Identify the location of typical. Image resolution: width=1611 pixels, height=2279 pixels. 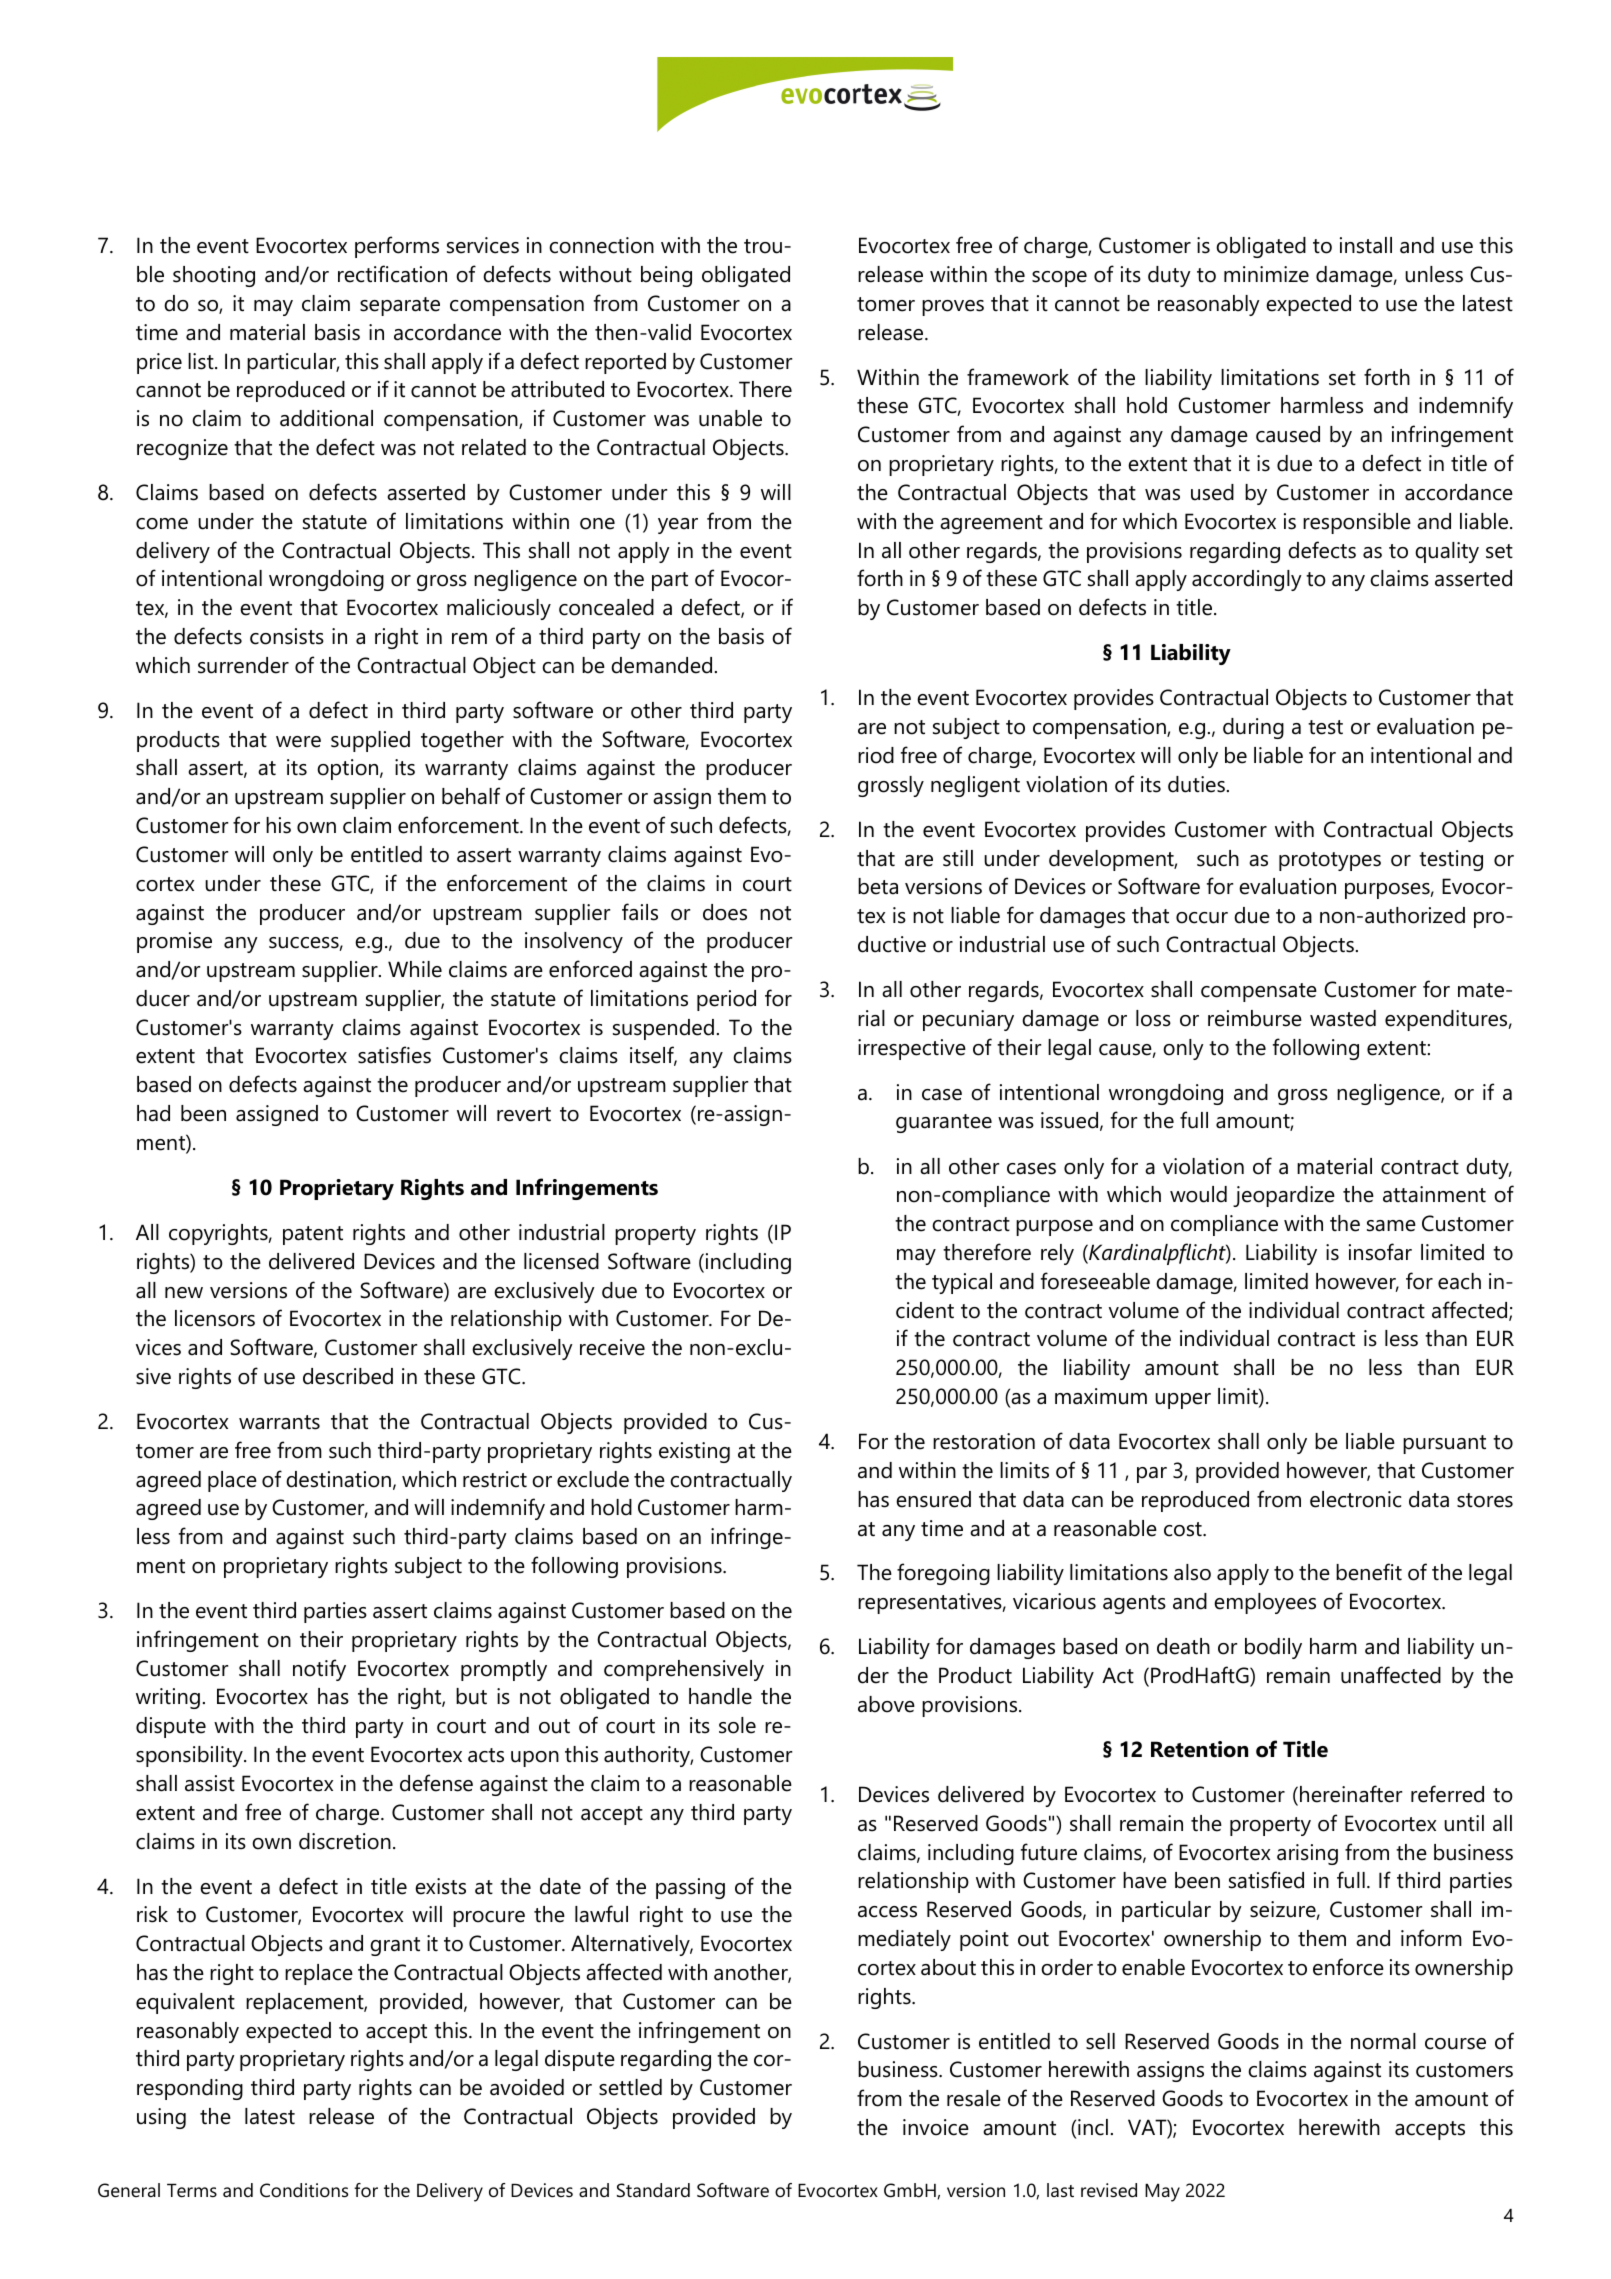
(962, 1283).
